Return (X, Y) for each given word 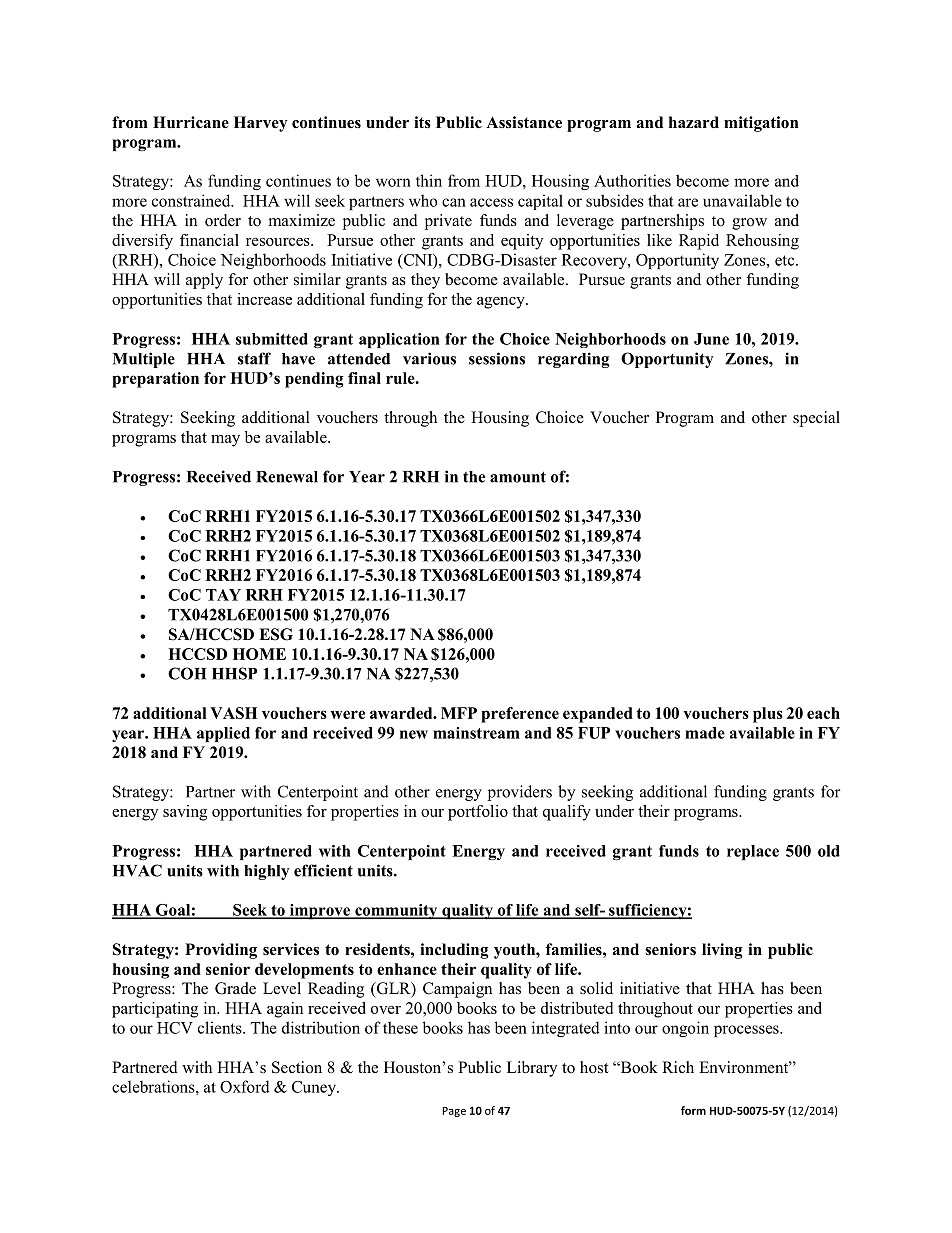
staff (254, 358)
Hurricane (191, 122)
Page (454, 1112)
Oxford (245, 1086)
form (693, 1110)
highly (267, 872)
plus (768, 715)
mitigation (761, 124)
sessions (497, 358)
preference (520, 715)
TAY (223, 595)
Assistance (524, 122)
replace (753, 852)
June (711, 339)
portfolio (478, 813)
